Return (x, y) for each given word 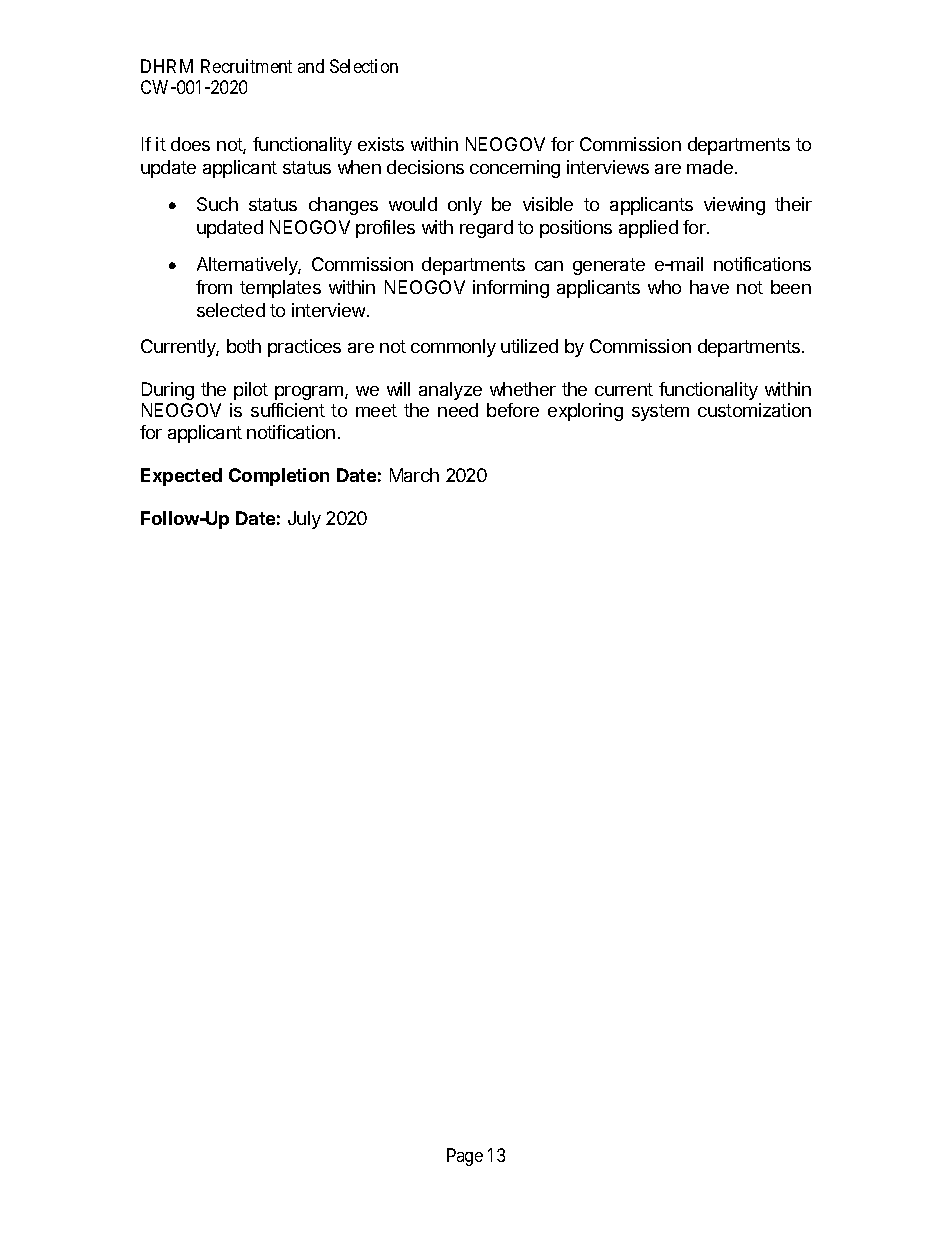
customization (754, 410)
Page (465, 1157)
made (710, 167)
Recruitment (246, 66)
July (304, 520)
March (414, 475)
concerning (515, 169)
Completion (279, 477)
